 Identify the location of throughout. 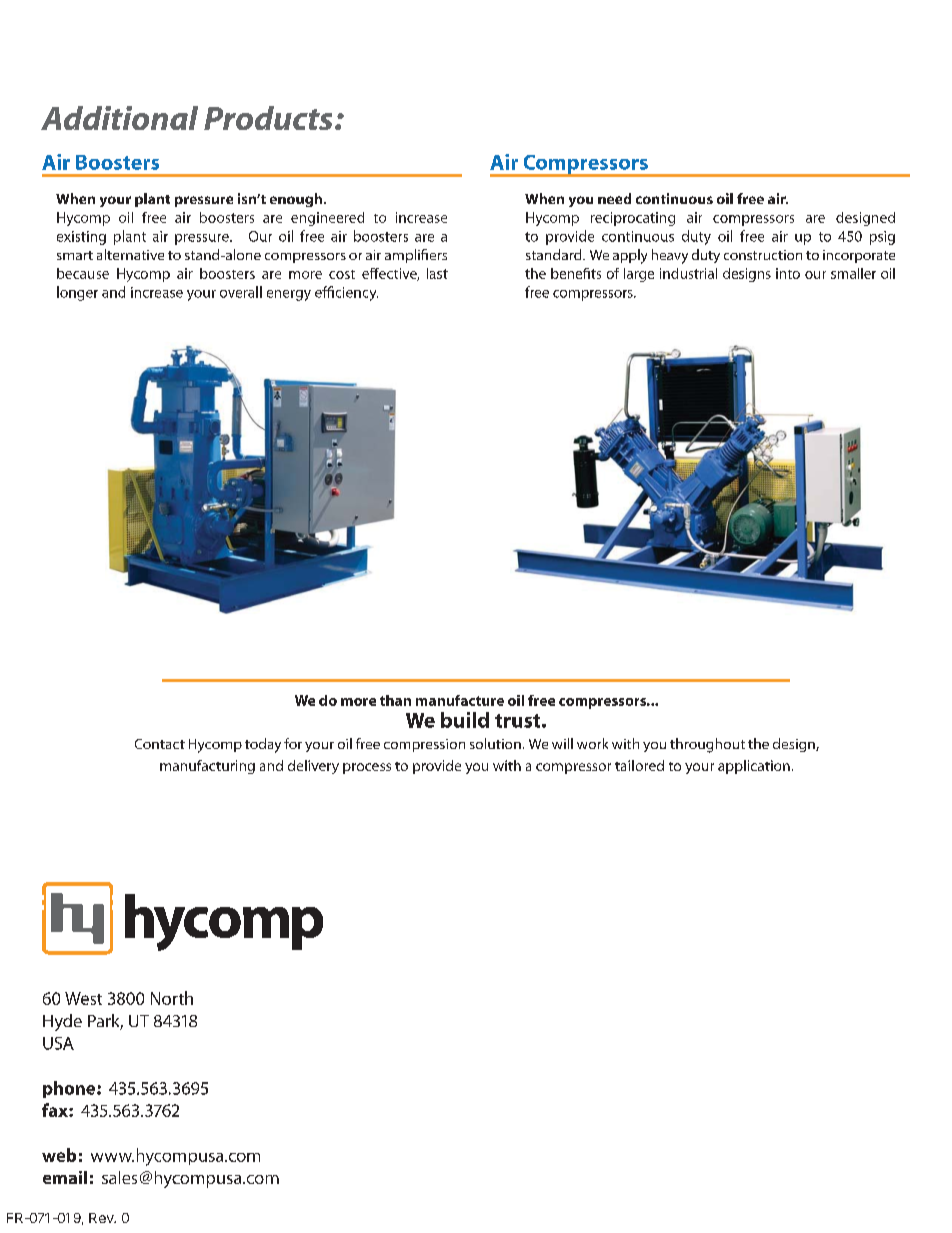
(707, 745).
